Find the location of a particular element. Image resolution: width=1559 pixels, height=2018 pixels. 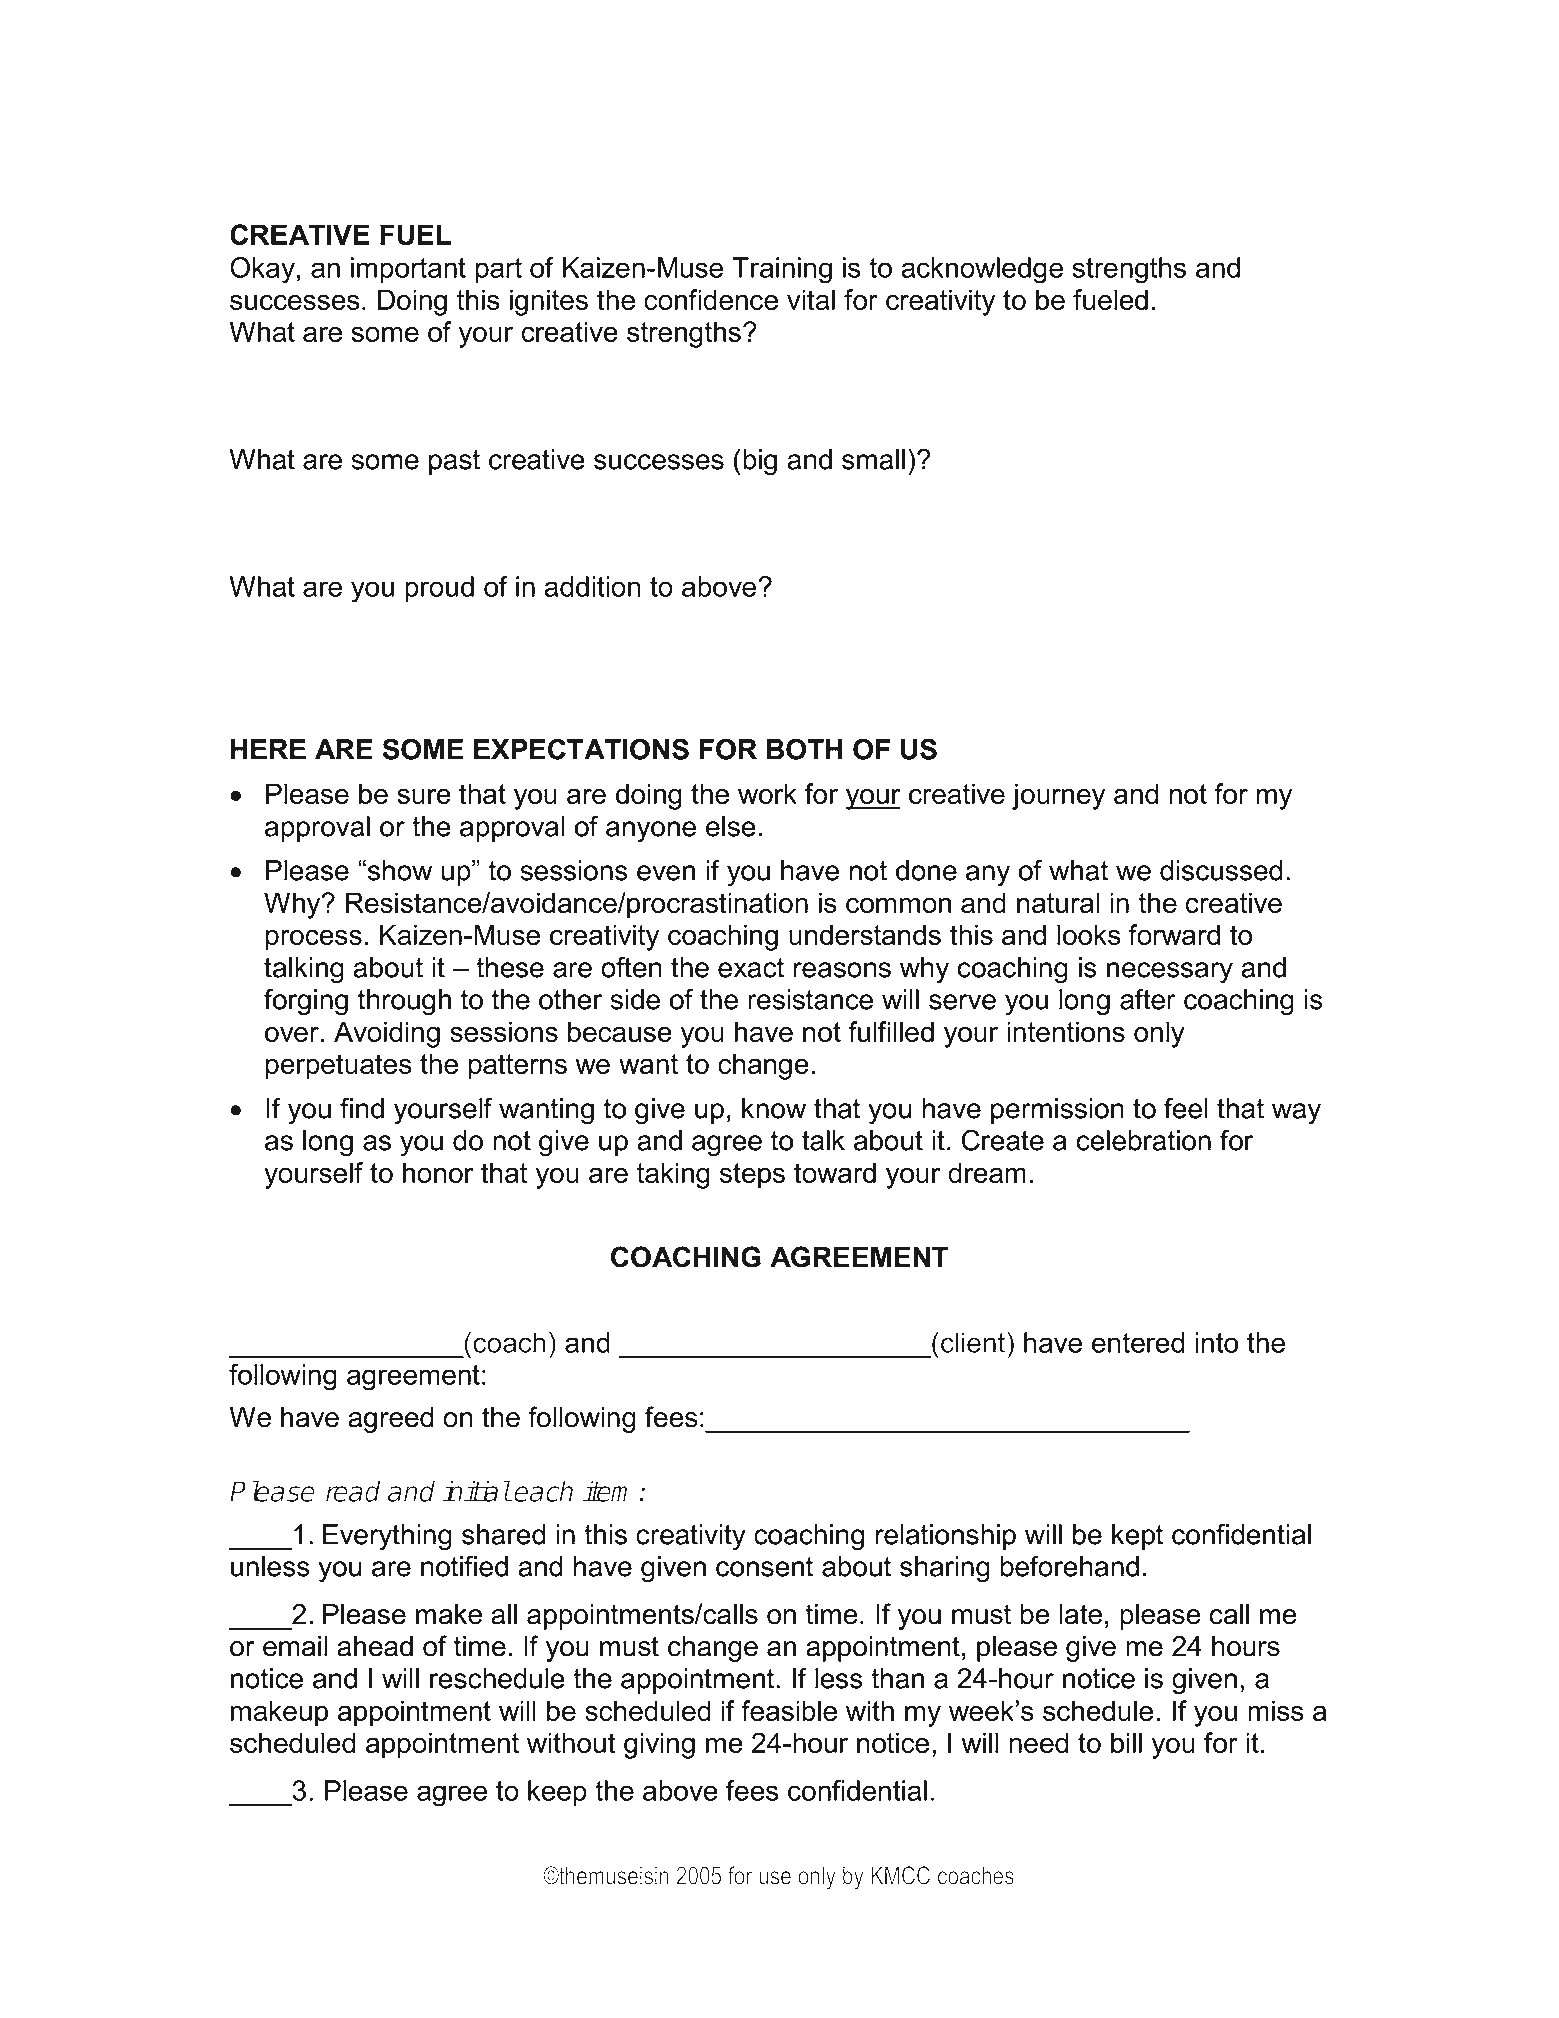

entered is located at coordinates (1138, 1342).
